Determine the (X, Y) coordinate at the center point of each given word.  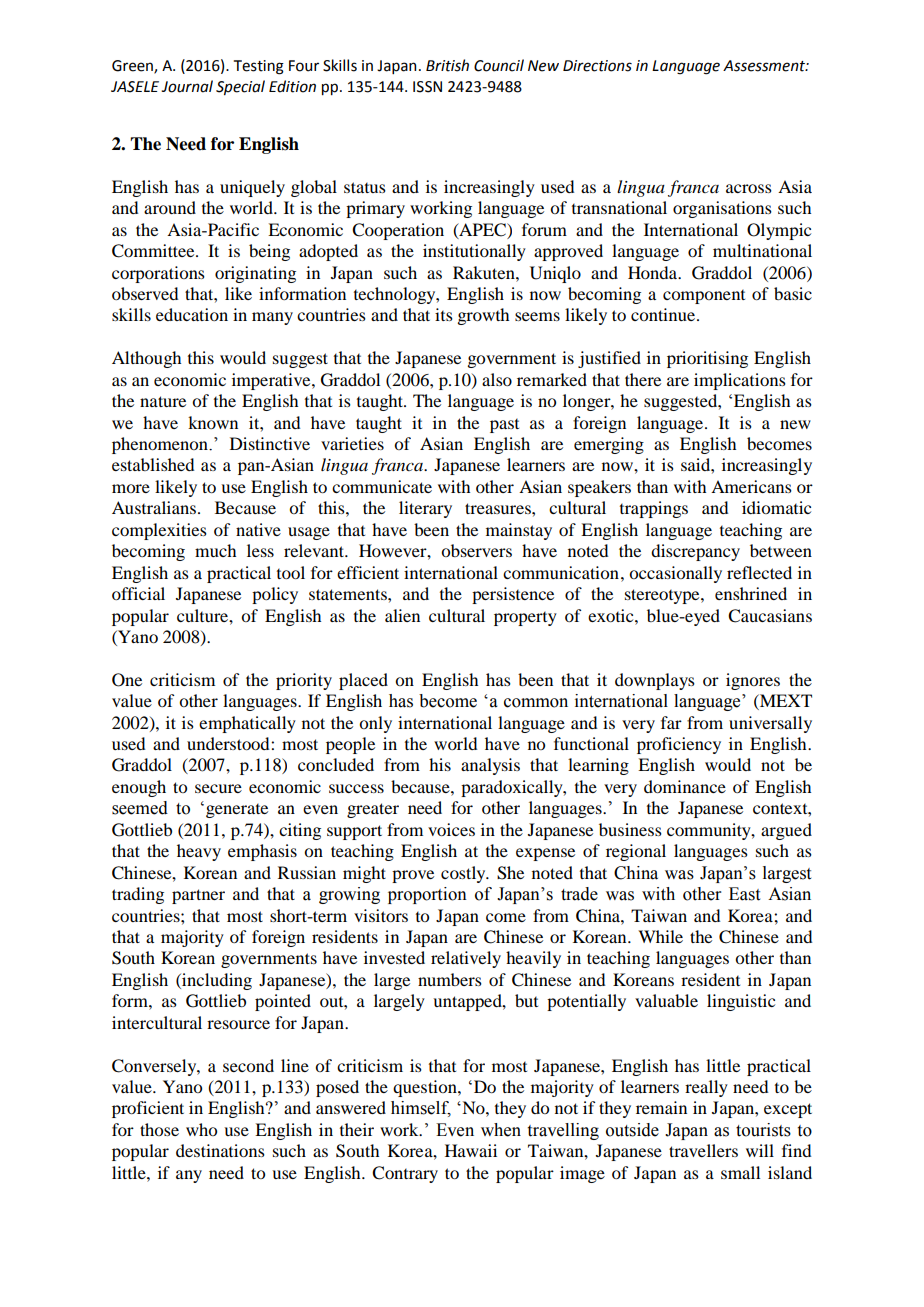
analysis (490, 766)
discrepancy (695, 552)
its (444, 314)
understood (229, 743)
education (192, 314)
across (749, 188)
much (215, 550)
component (704, 297)
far (671, 722)
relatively (466, 959)
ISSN (427, 87)
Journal (187, 86)
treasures (499, 508)
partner (198, 896)
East (744, 894)
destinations (220, 1150)
